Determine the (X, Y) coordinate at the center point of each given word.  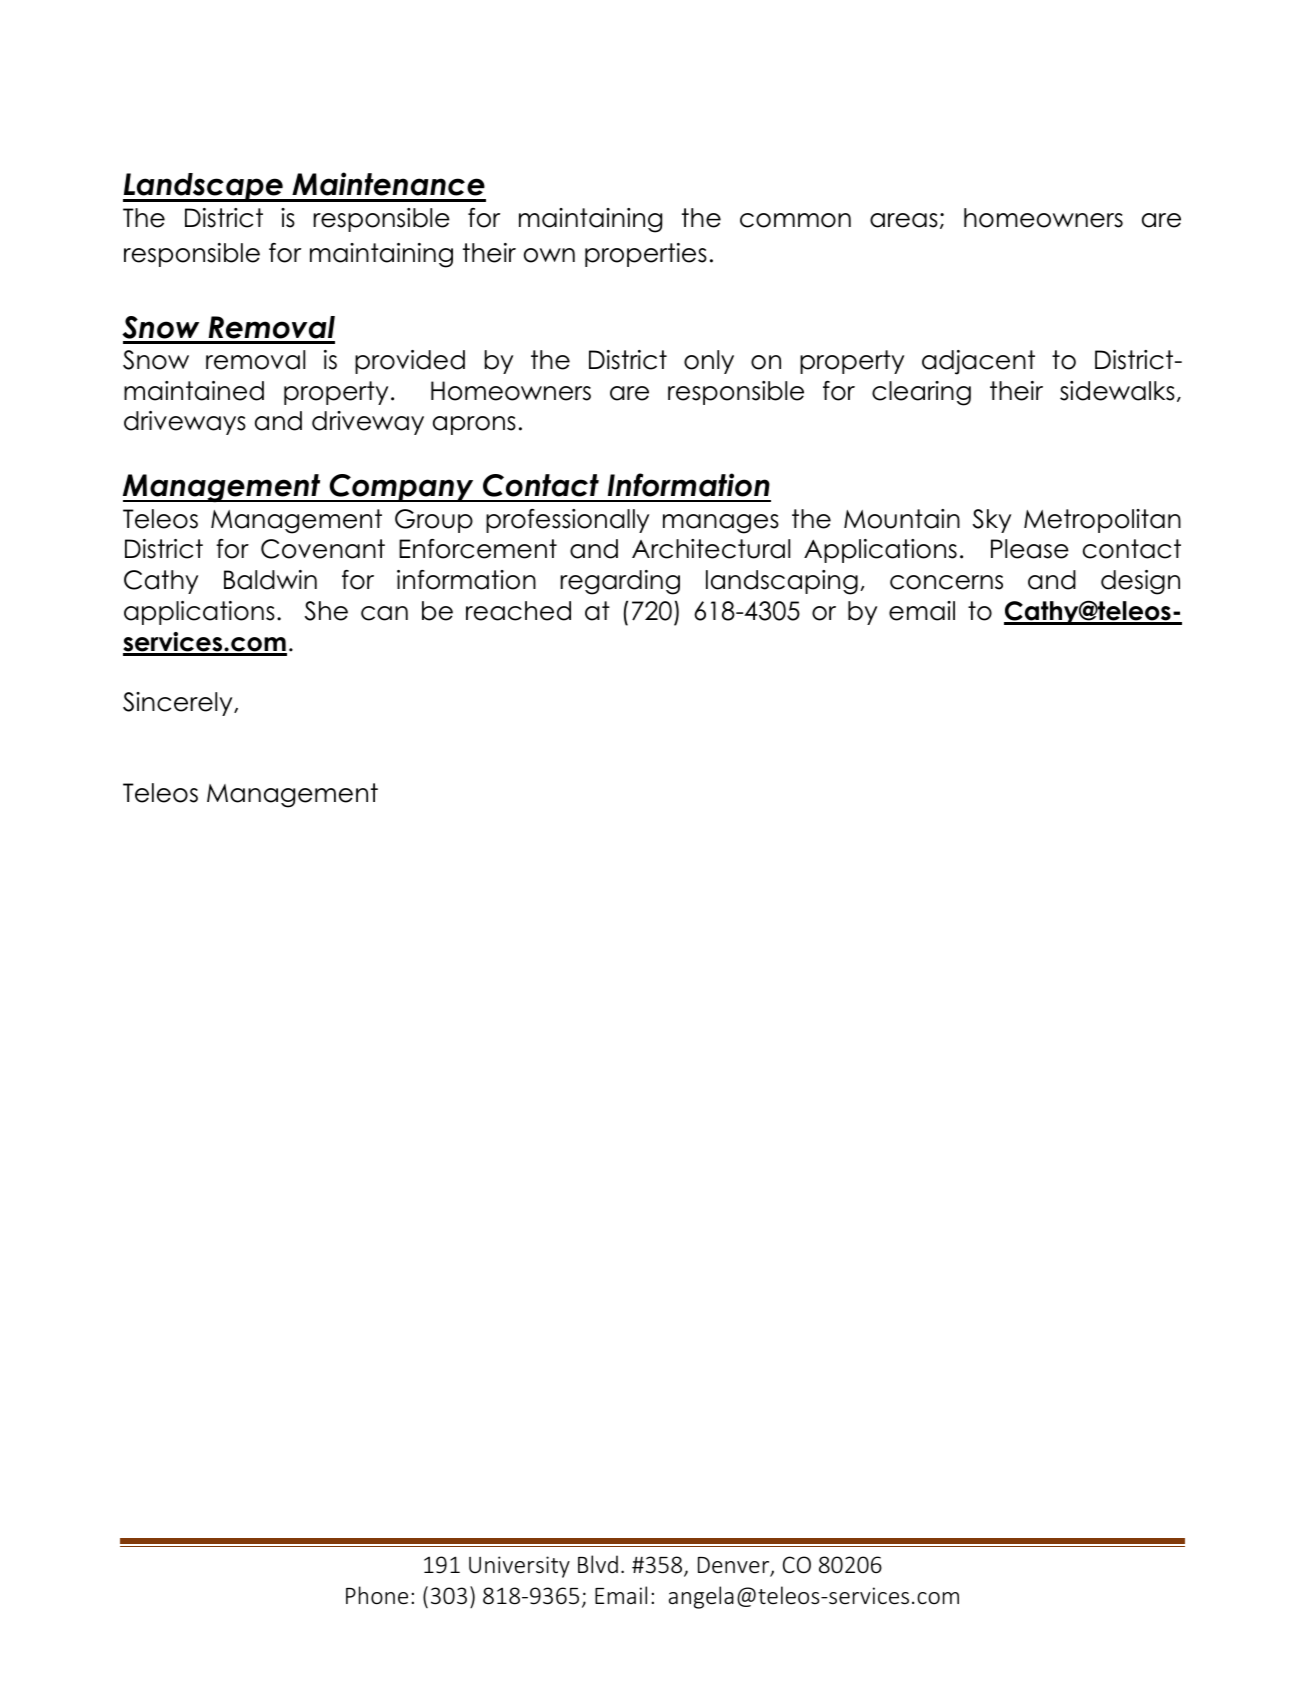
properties (646, 255)
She (326, 611)
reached (518, 611)
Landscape (204, 187)
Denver (735, 1566)
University (519, 1567)
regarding (620, 582)
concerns (946, 582)
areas (904, 220)
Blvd (598, 1564)
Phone (377, 1595)
